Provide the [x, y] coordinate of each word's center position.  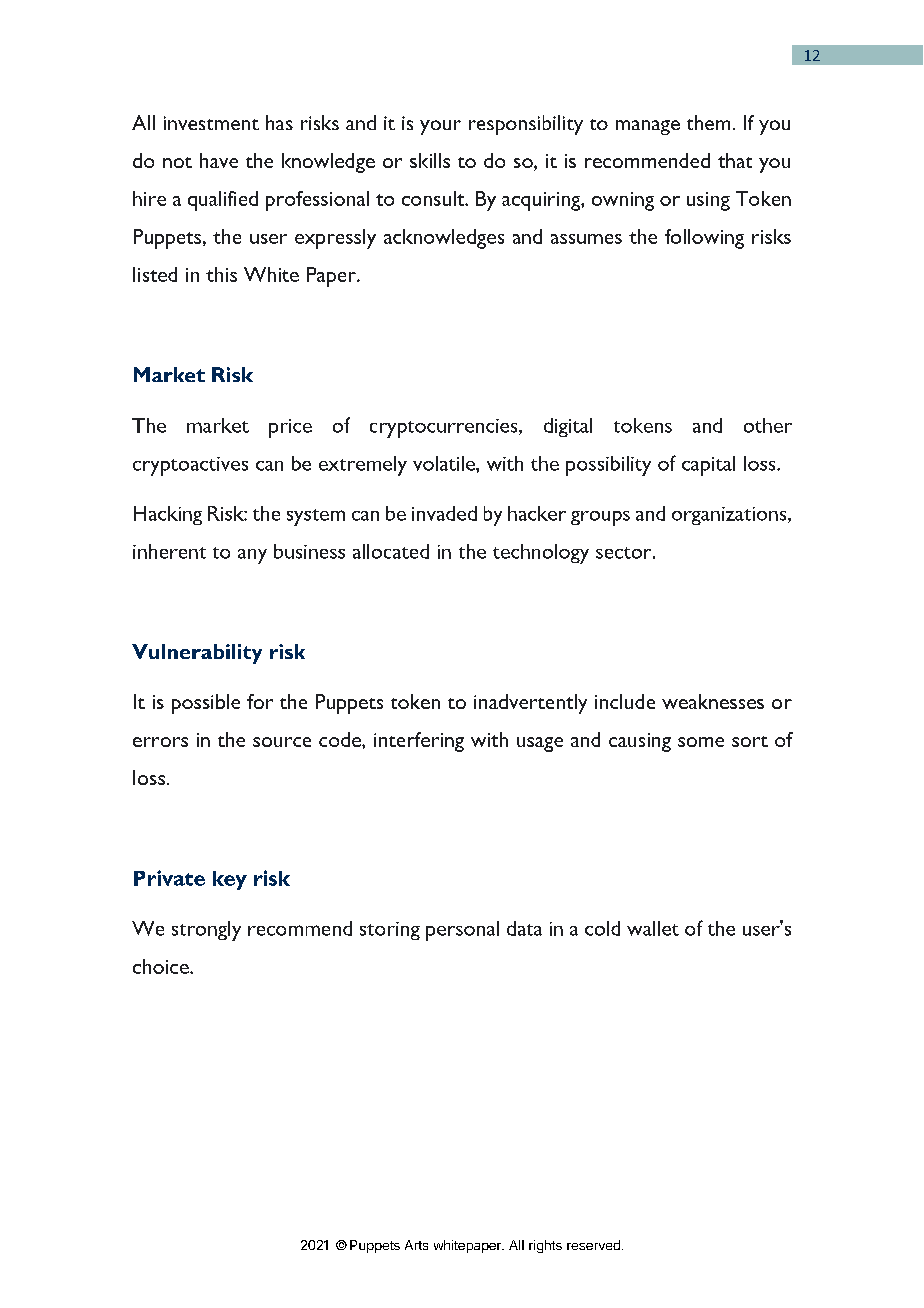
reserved [593, 1245]
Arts [416, 1245]
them [708, 122]
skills [430, 160]
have [219, 160]
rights [545, 1246]
